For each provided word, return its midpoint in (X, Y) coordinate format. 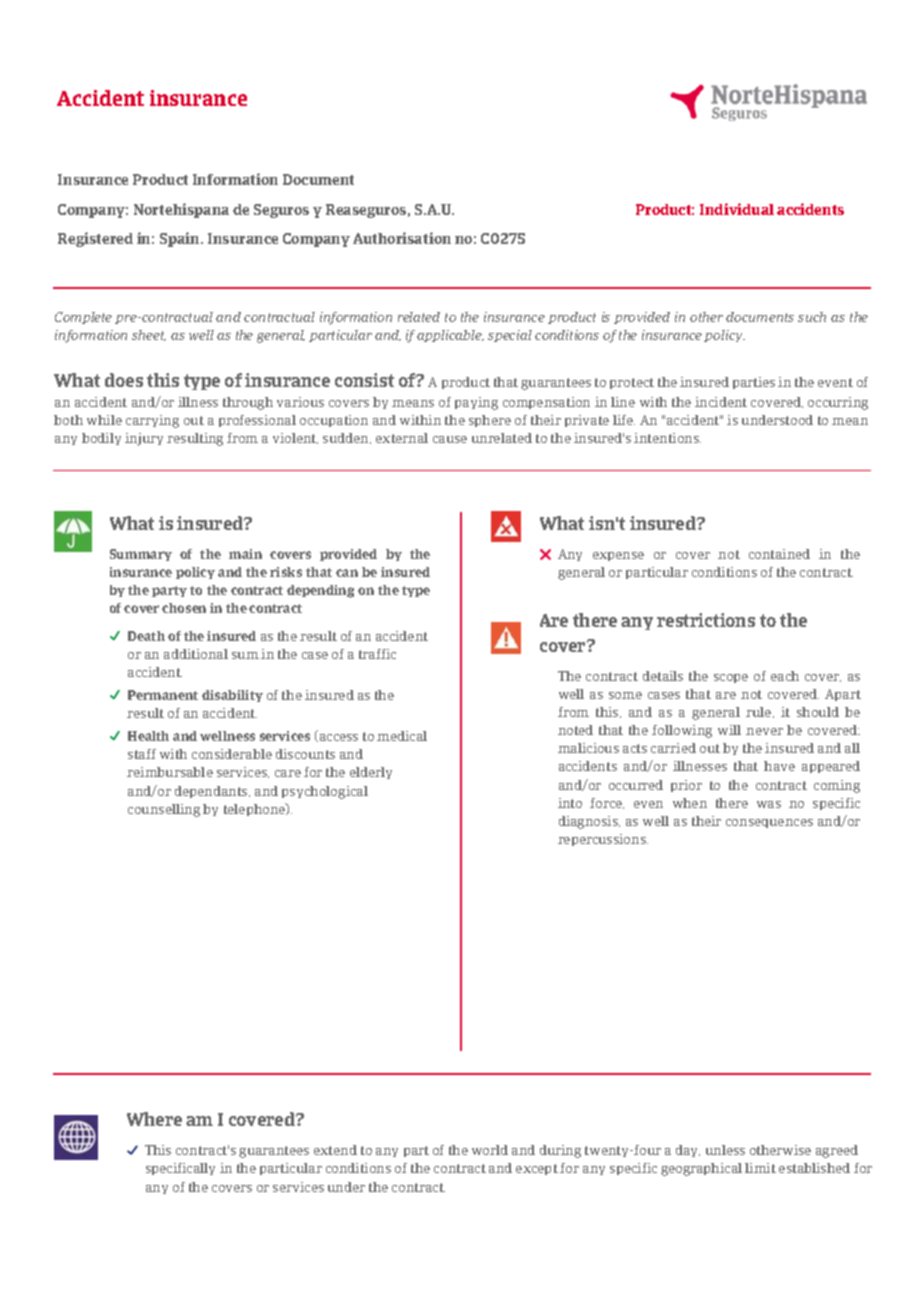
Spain (181, 239)
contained (779, 554)
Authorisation (402, 238)
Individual (737, 209)
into (570, 803)
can (347, 573)
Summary (141, 555)
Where (154, 1119)
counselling (164, 810)
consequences (769, 823)
